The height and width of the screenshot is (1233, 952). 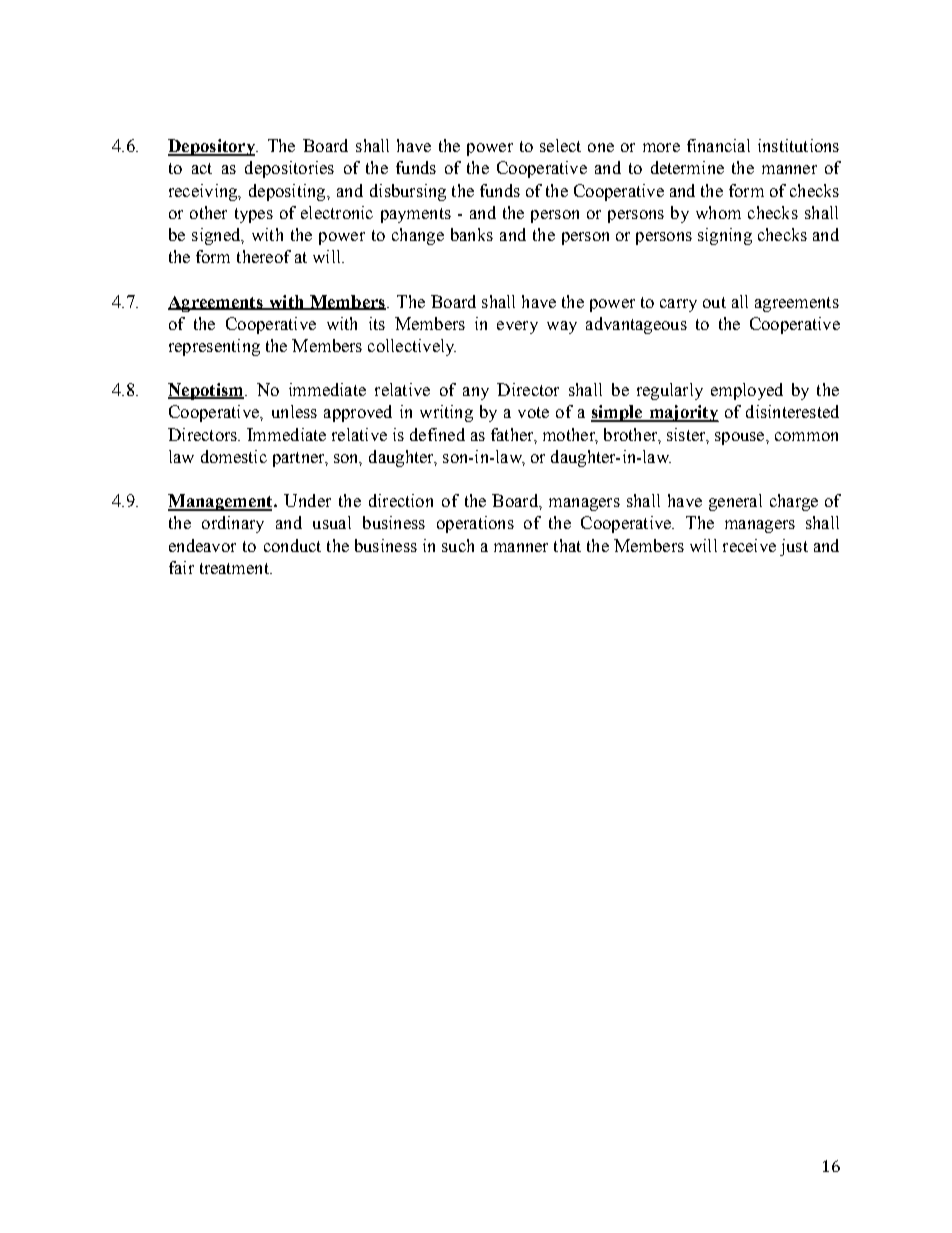 I want to click on treatment, so click(x=235, y=568).
